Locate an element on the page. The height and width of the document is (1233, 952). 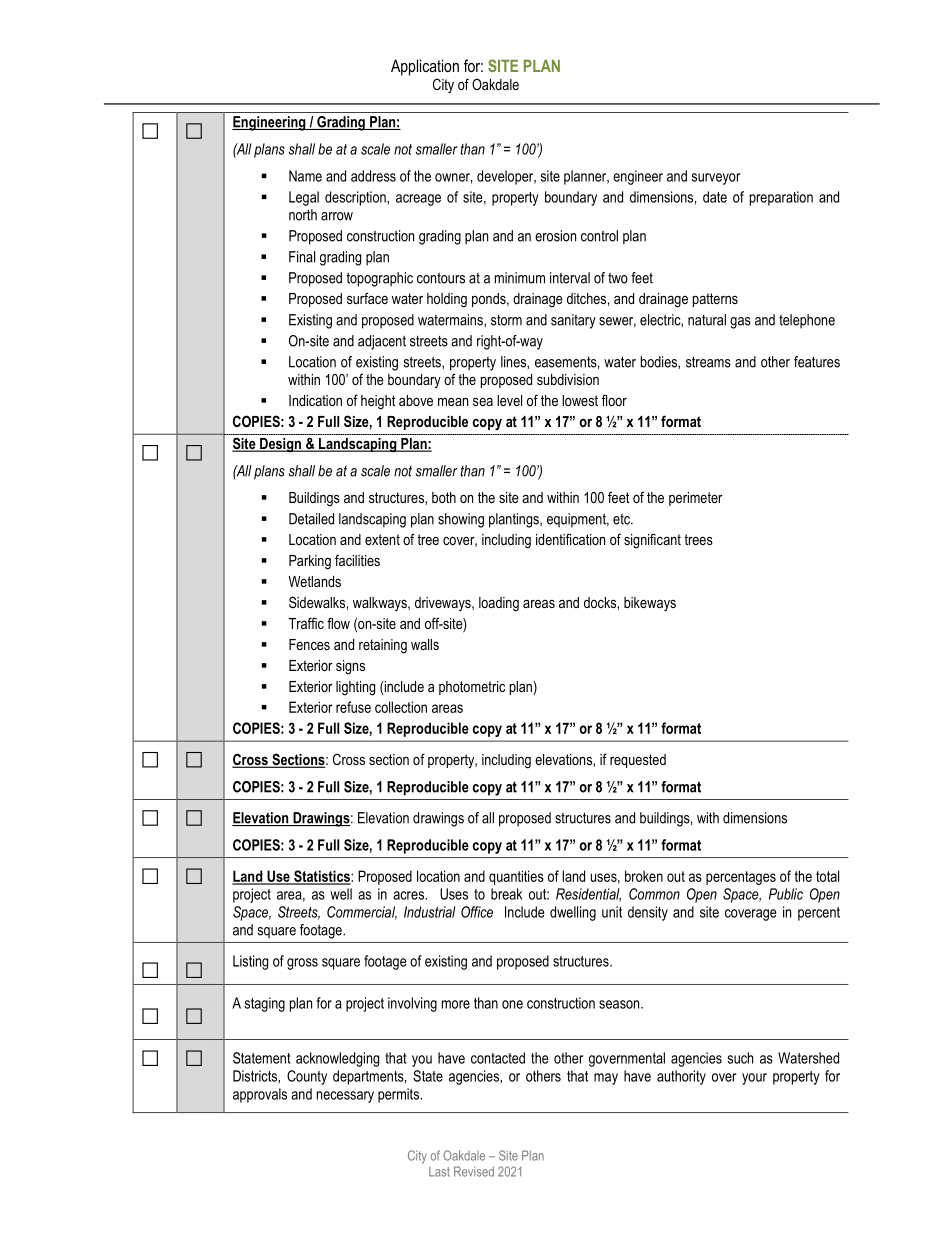
loading is located at coordinates (499, 604).
